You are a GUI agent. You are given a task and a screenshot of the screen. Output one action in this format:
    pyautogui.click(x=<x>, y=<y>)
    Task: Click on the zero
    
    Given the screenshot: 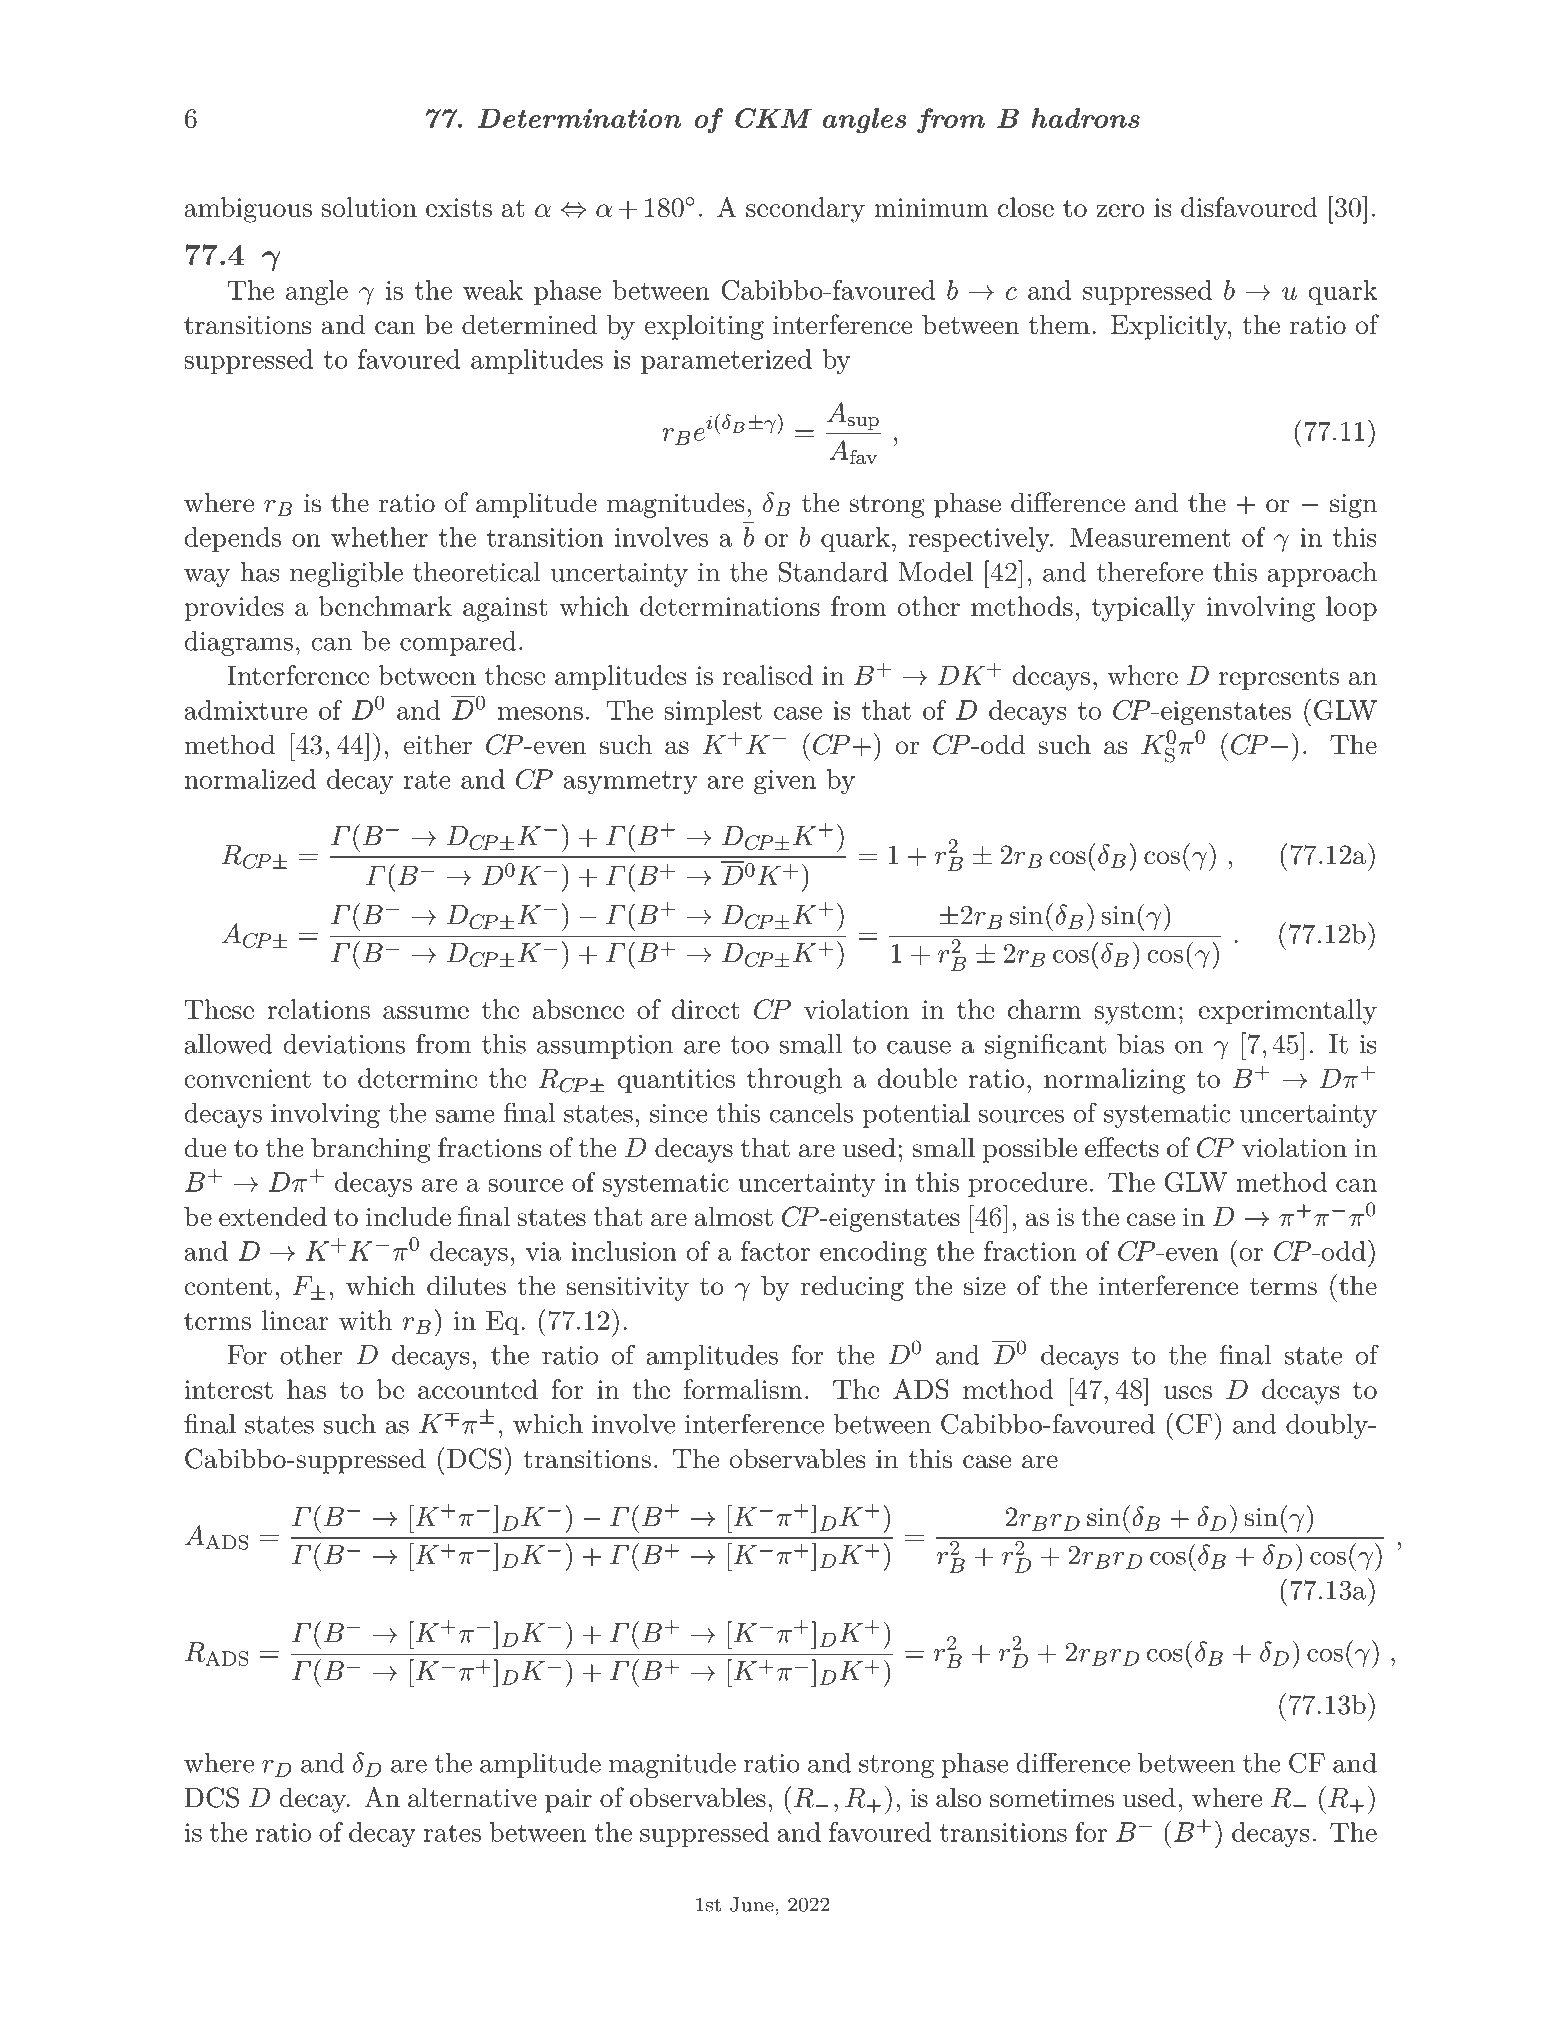 What is the action you would take?
    pyautogui.click(x=1120, y=210)
